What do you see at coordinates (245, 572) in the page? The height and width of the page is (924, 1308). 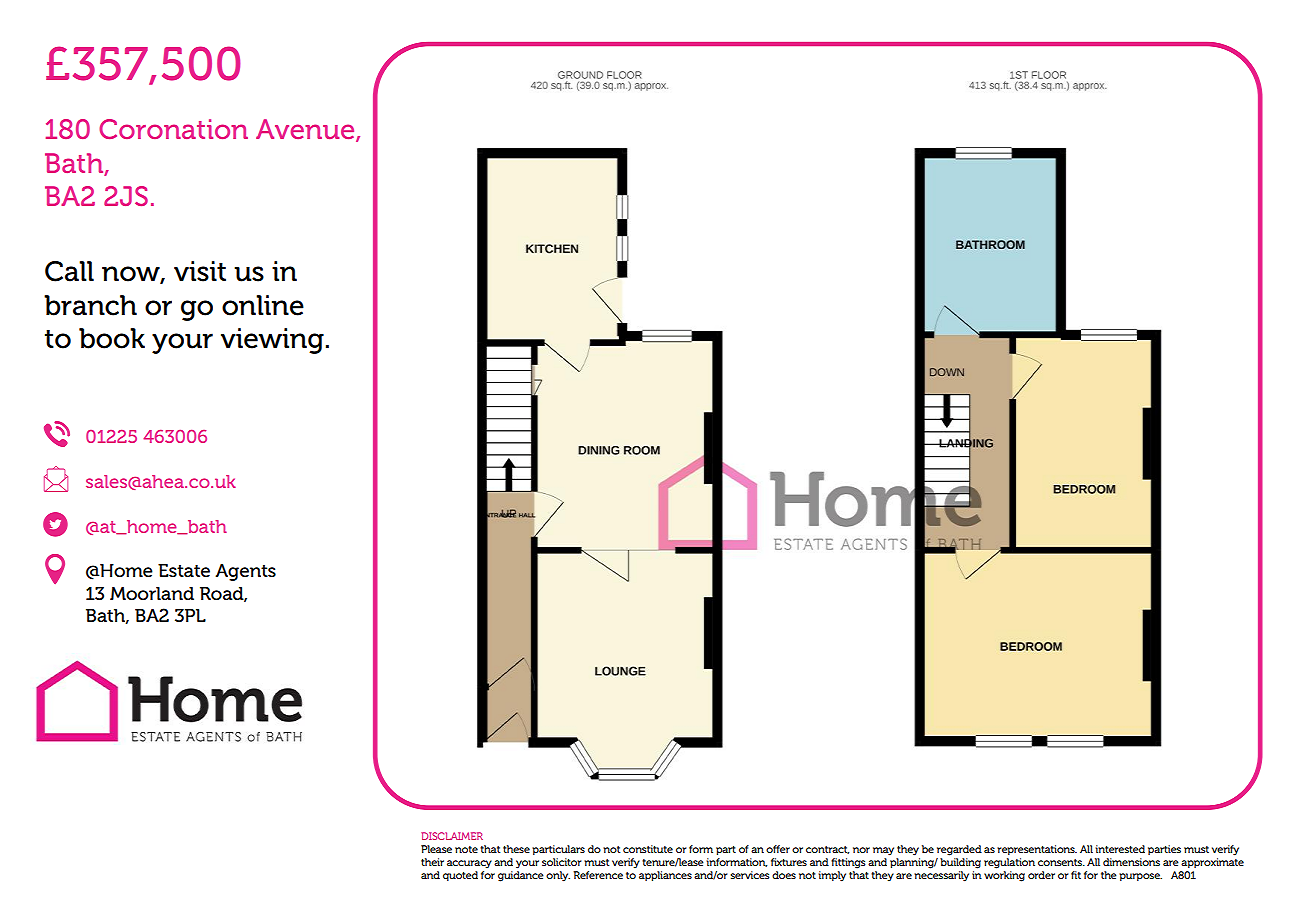 I see `Agents` at bounding box center [245, 572].
